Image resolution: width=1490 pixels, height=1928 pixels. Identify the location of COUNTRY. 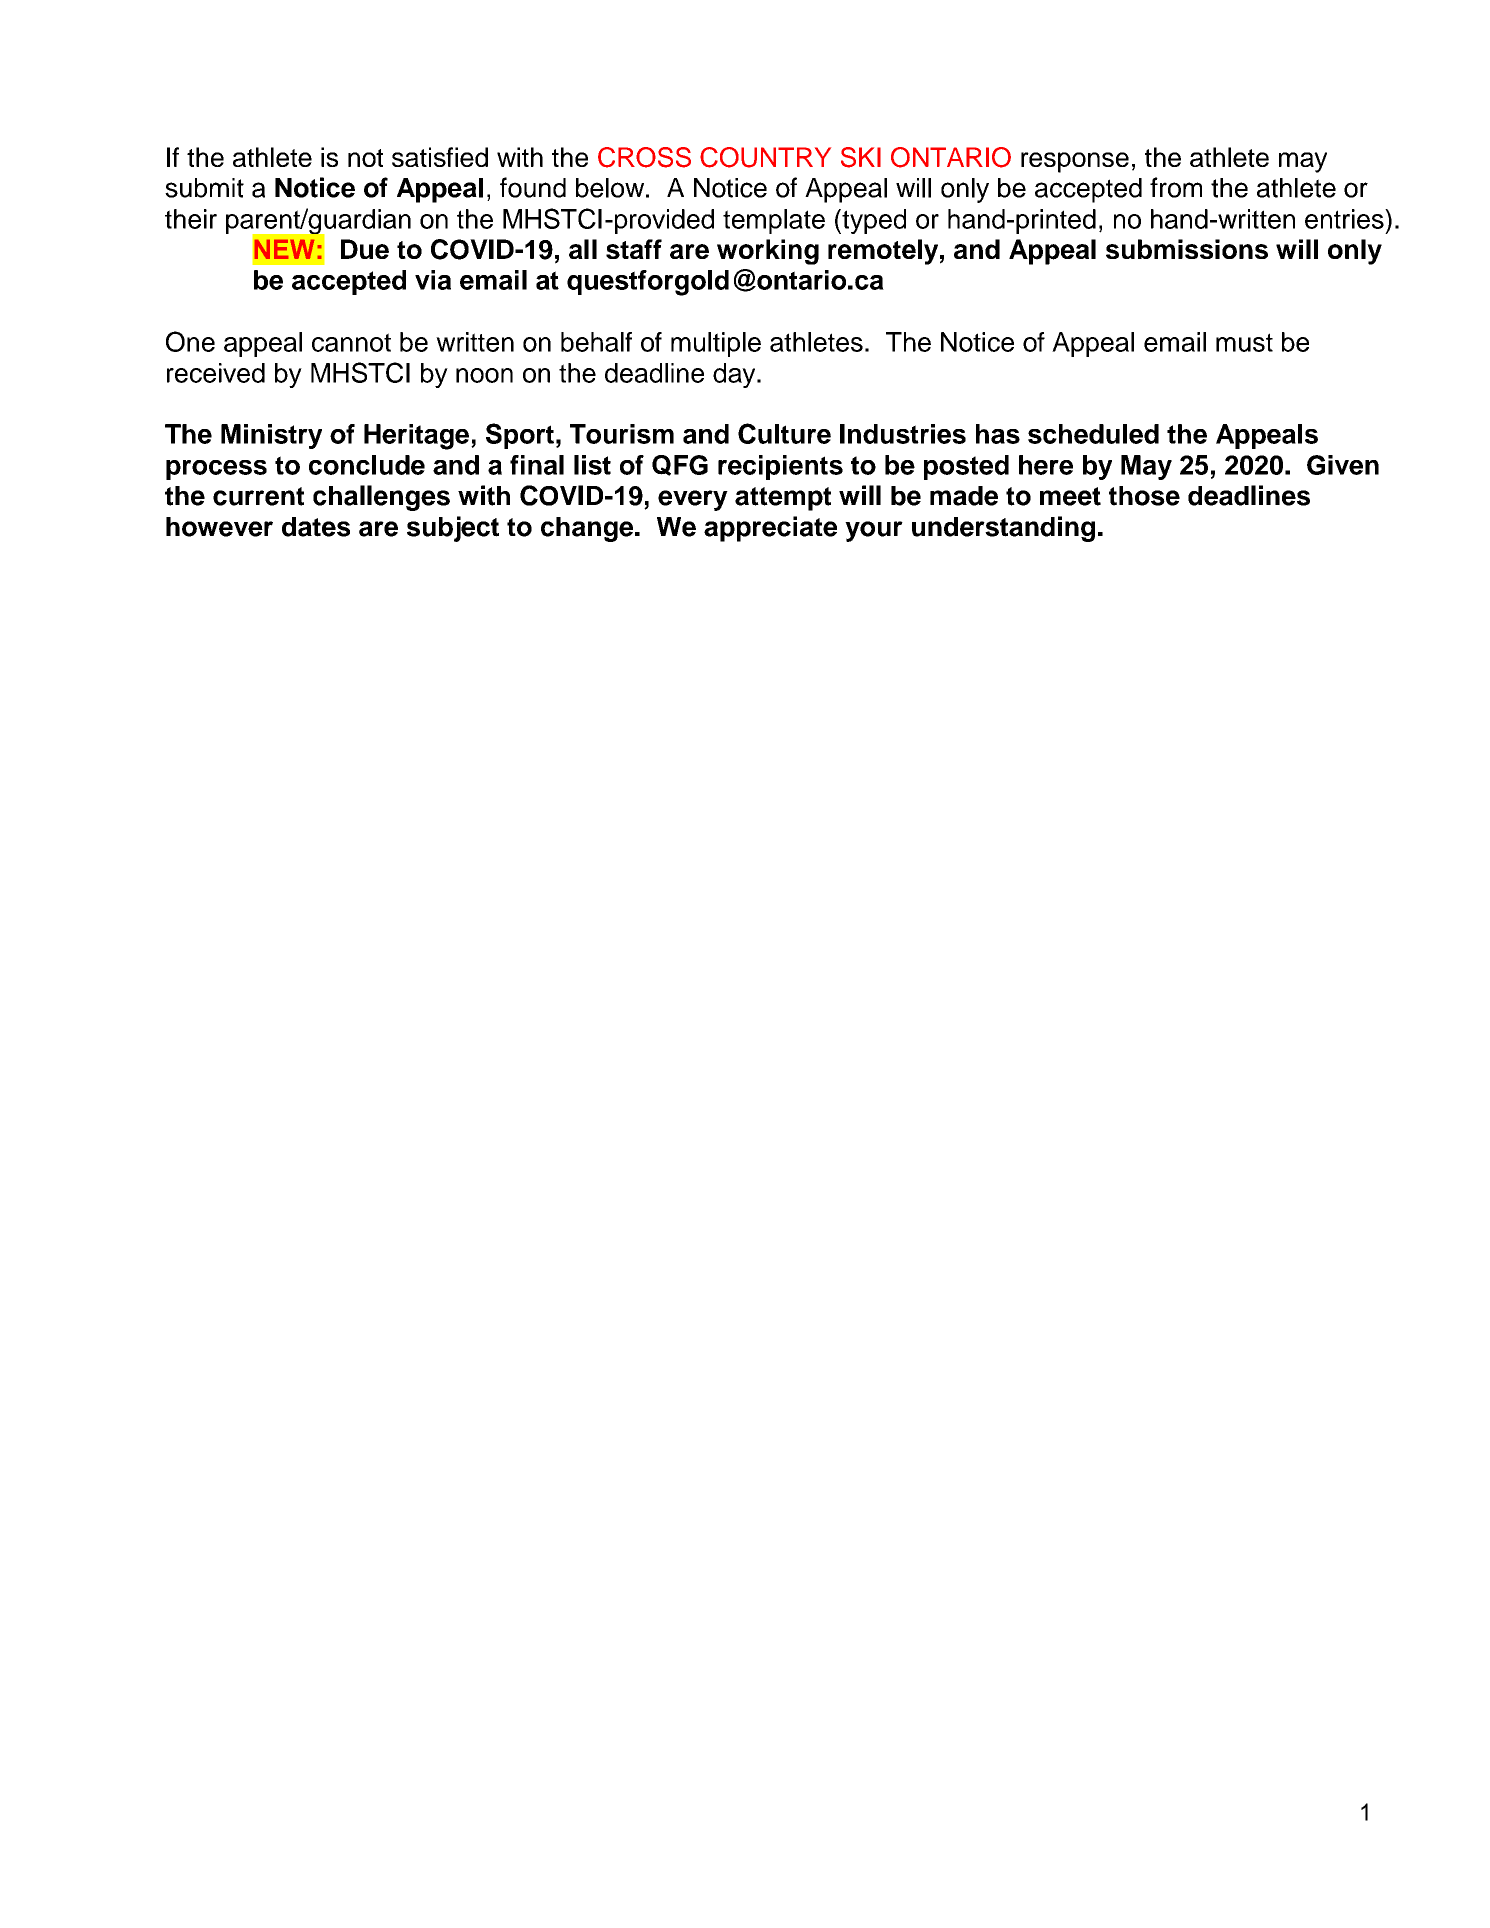
(765, 157).
